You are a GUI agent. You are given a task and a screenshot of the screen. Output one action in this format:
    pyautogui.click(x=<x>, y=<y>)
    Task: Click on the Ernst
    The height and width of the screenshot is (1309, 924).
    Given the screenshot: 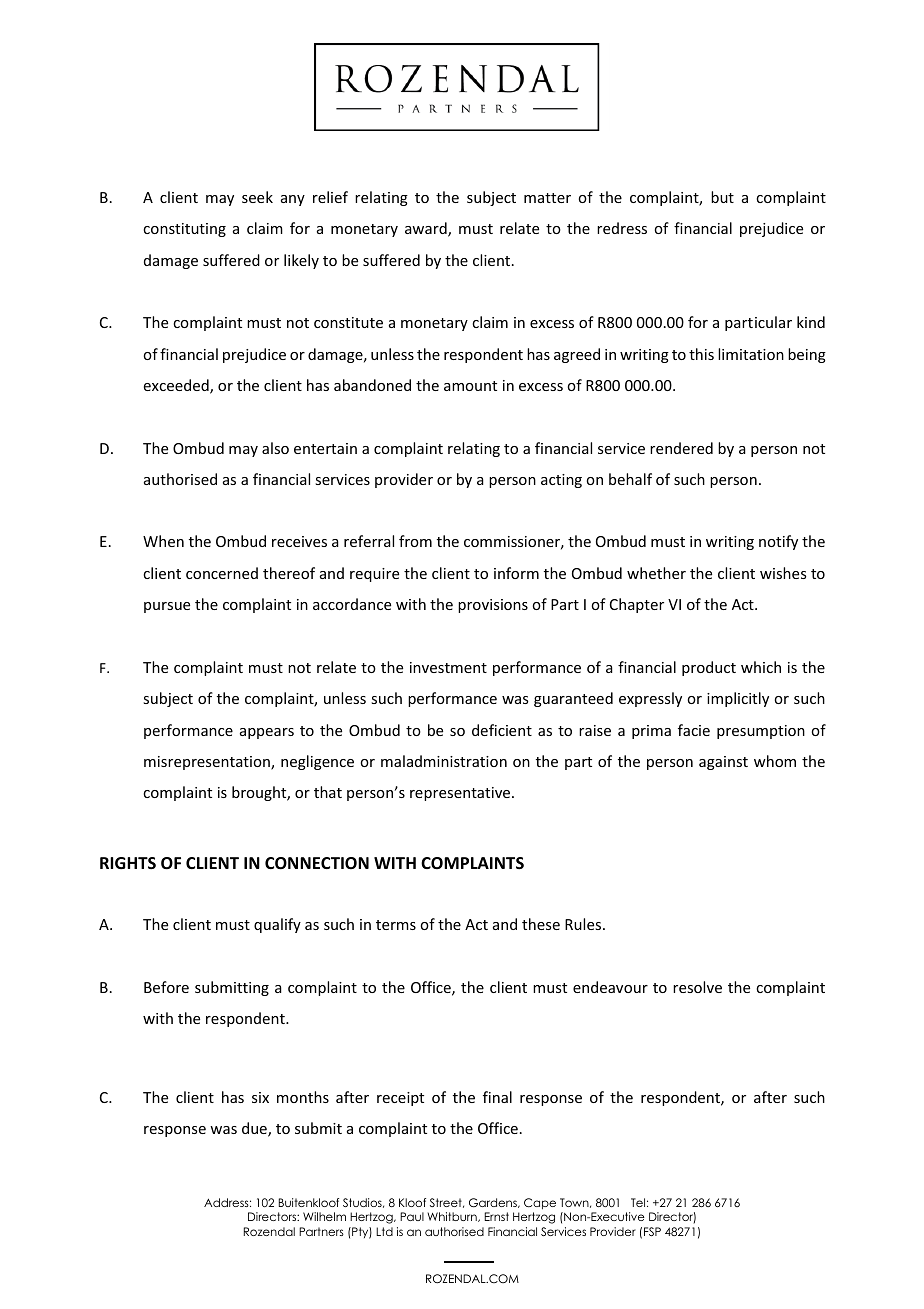 What is the action you would take?
    pyautogui.click(x=496, y=1216)
